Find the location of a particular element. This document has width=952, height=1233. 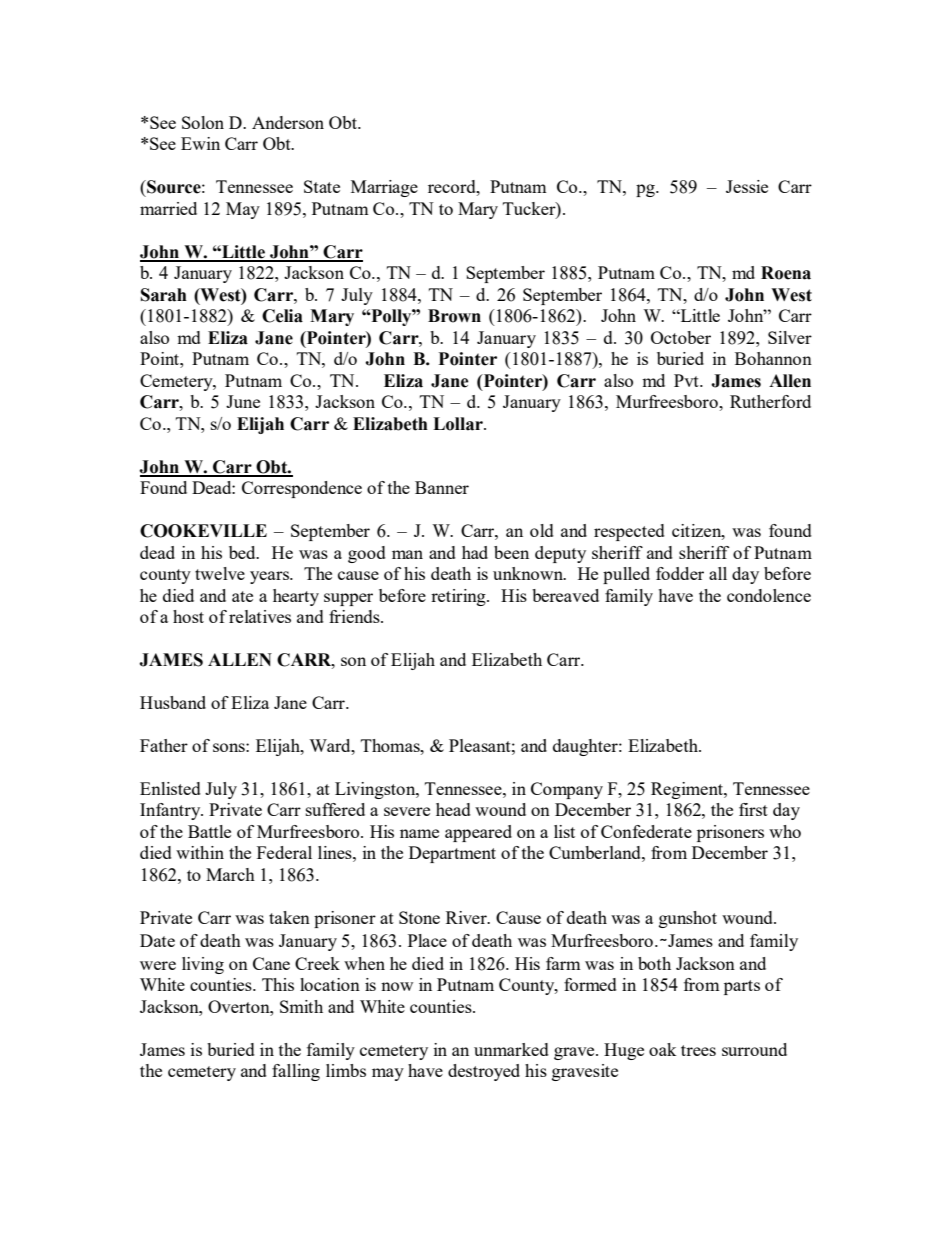

falling is located at coordinates (296, 1072).
